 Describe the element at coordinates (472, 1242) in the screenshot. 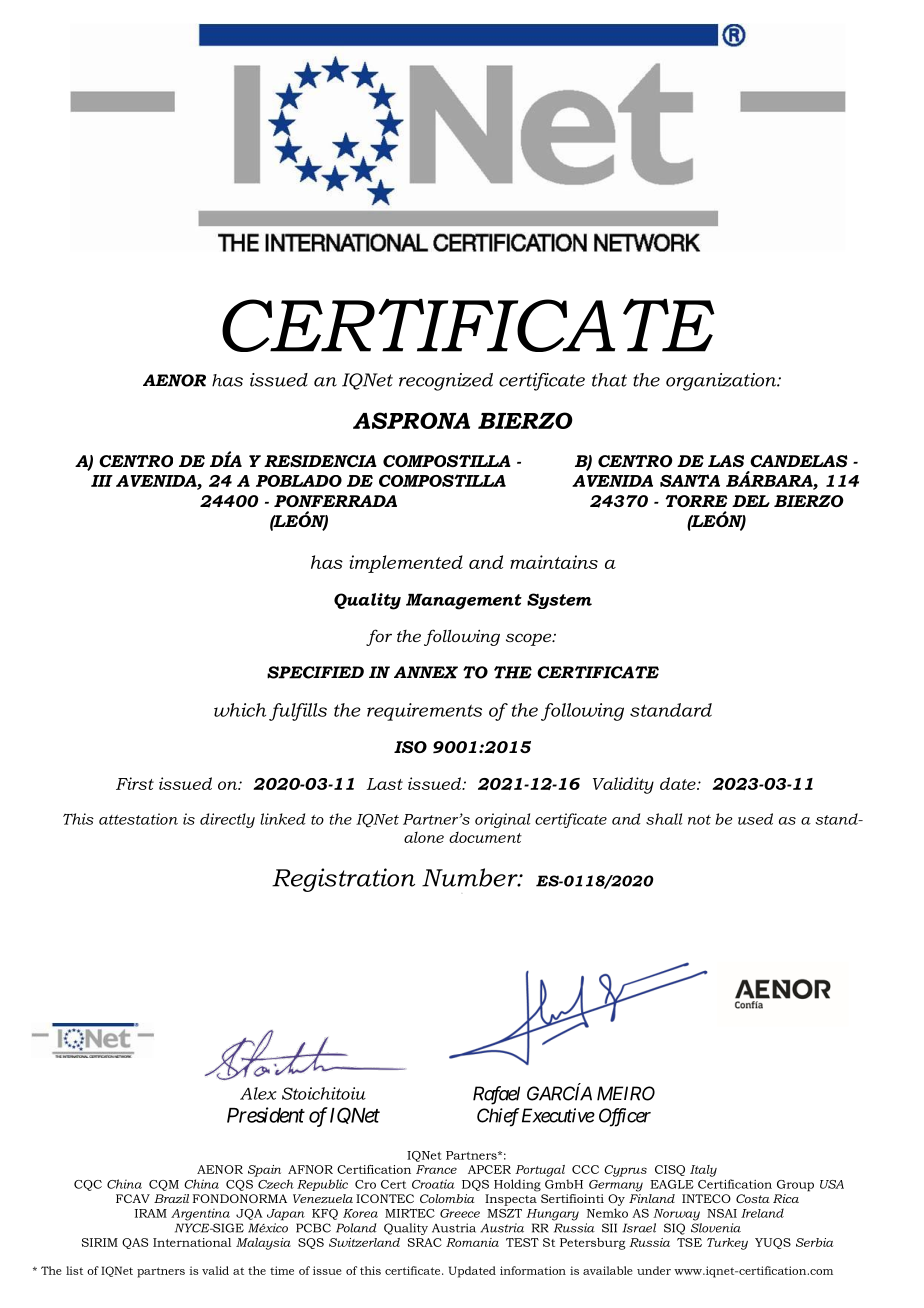

I see `Romania` at that location.
